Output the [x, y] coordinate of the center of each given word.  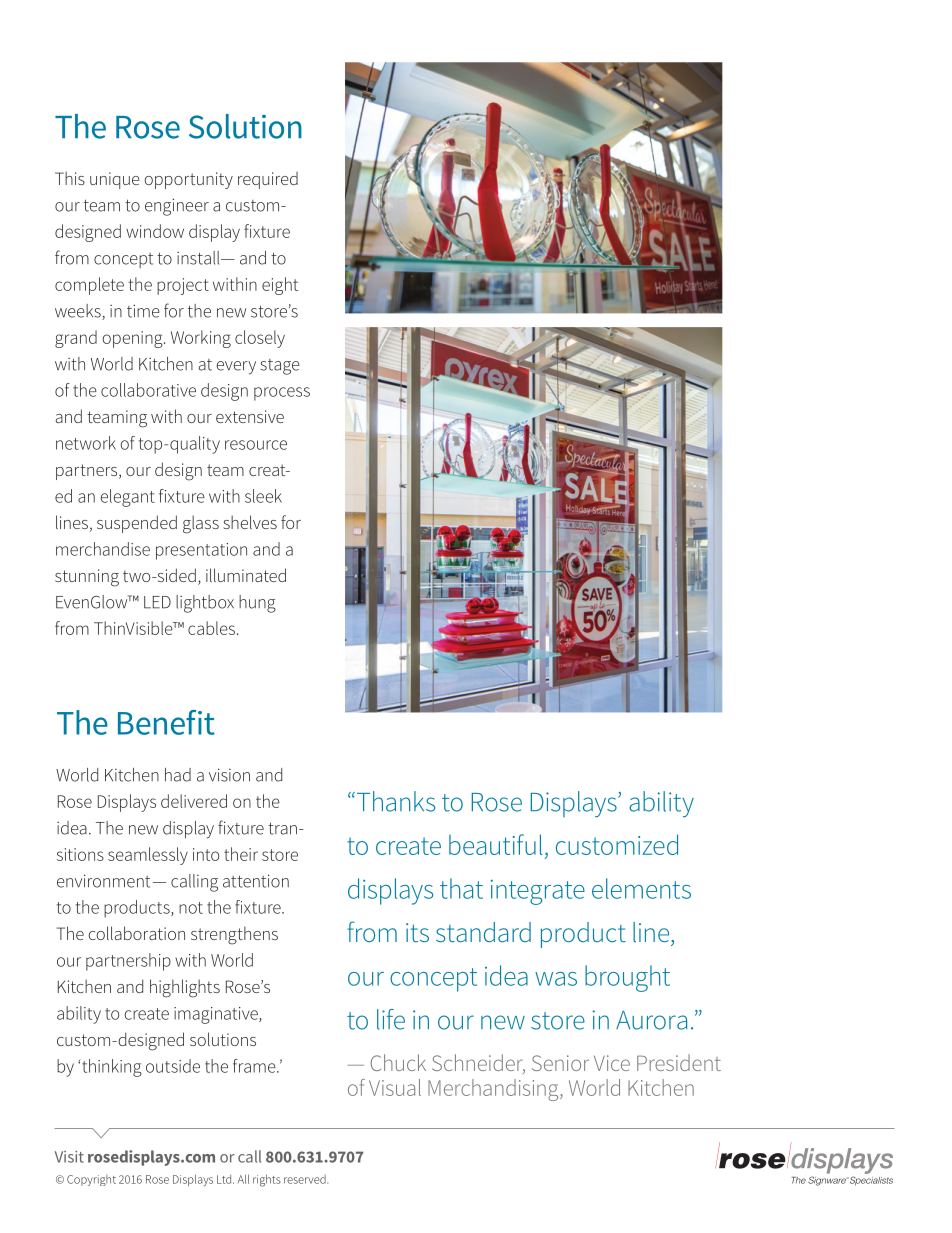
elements [641, 888]
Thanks [396, 801]
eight [280, 286]
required [268, 180]
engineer [177, 207]
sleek [263, 496]
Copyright [91, 1180]
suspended [137, 524]
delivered [194, 801]
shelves [250, 522]
